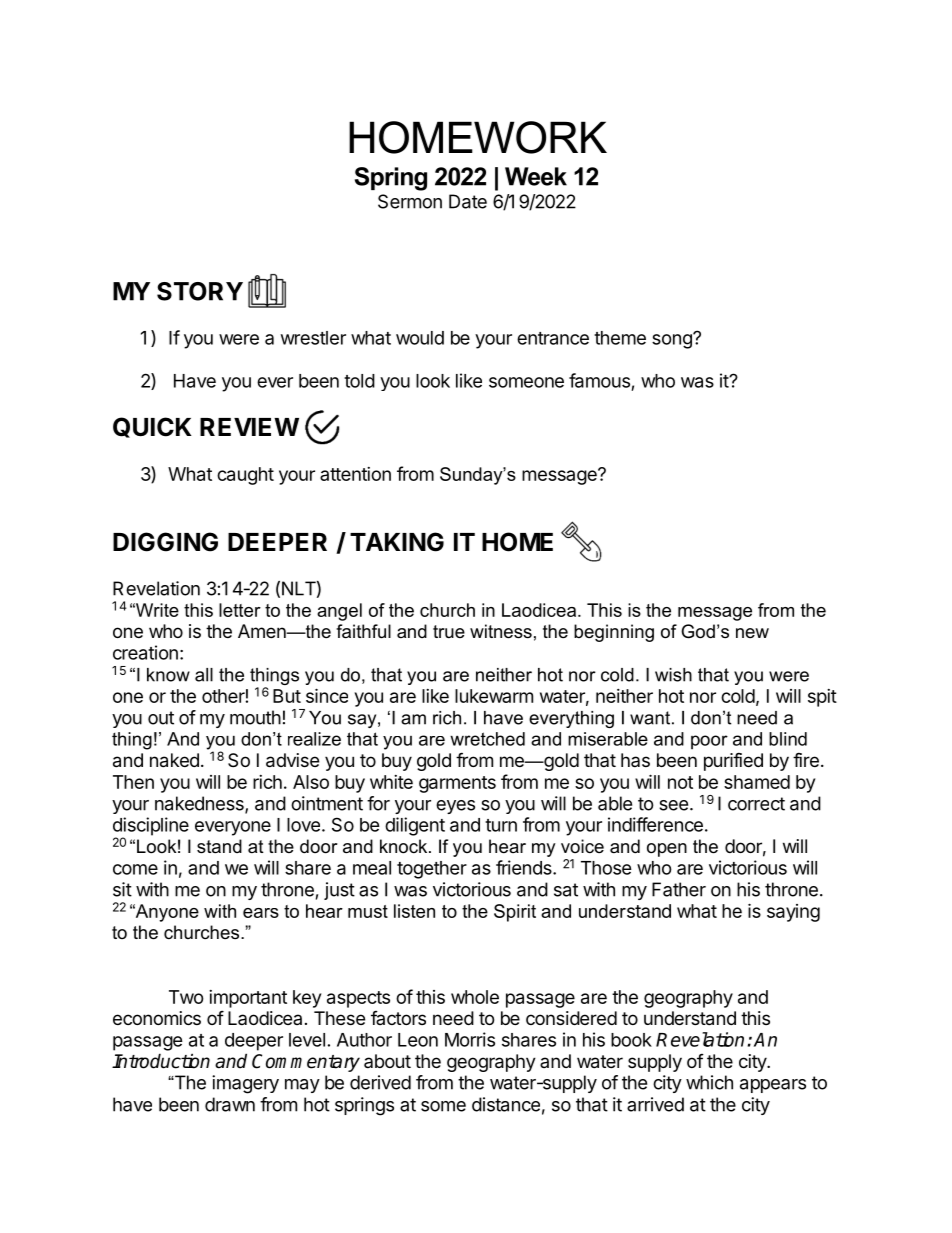 This page has height=1233, width=952. I want to click on STORY, so click(200, 291).
